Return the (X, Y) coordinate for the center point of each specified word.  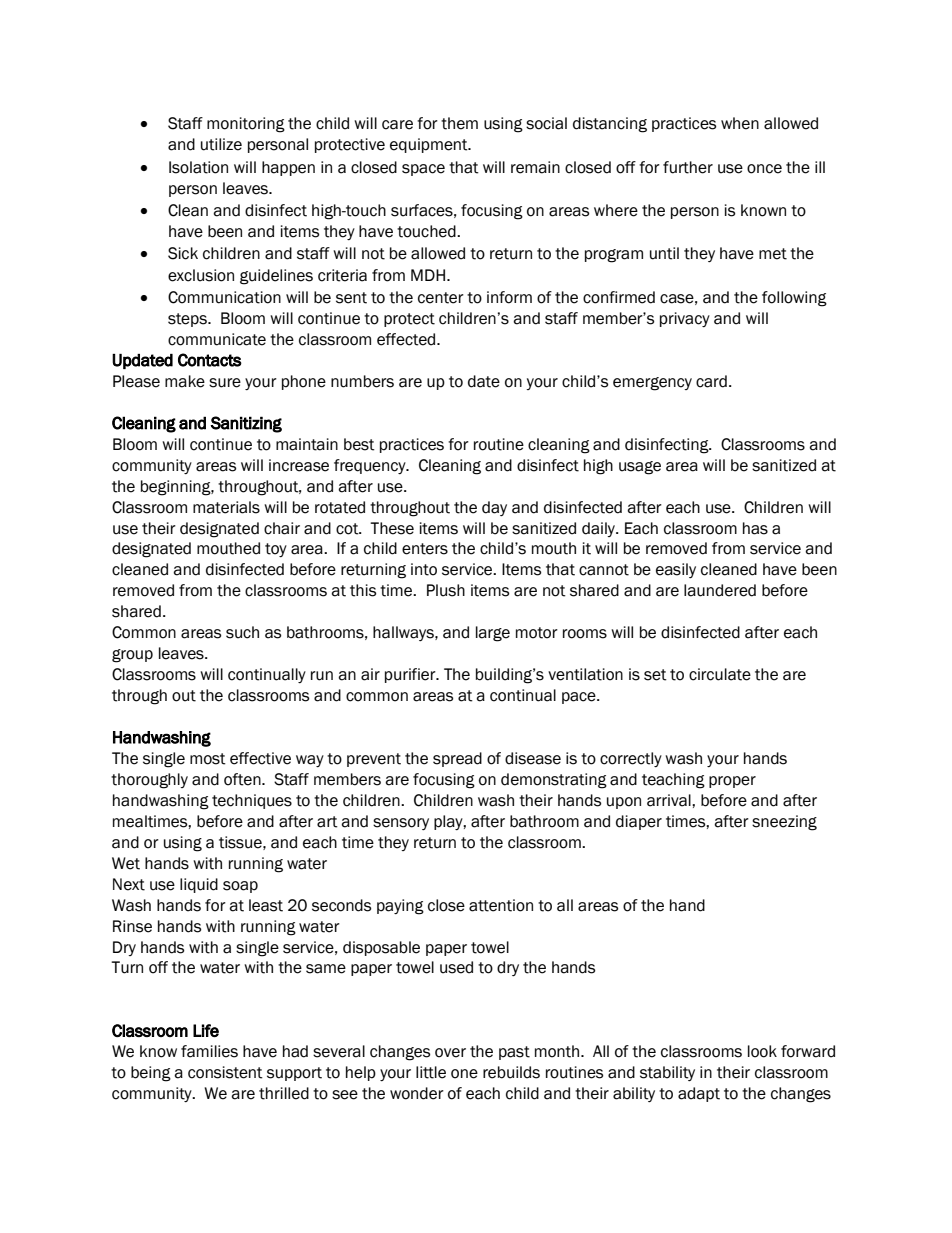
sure (225, 383)
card (711, 381)
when (740, 123)
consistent (225, 1072)
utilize (221, 144)
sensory (401, 824)
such (242, 632)
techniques (252, 801)
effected (407, 339)
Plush (446, 590)
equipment (430, 145)
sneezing (784, 823)
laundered (720, 590)
